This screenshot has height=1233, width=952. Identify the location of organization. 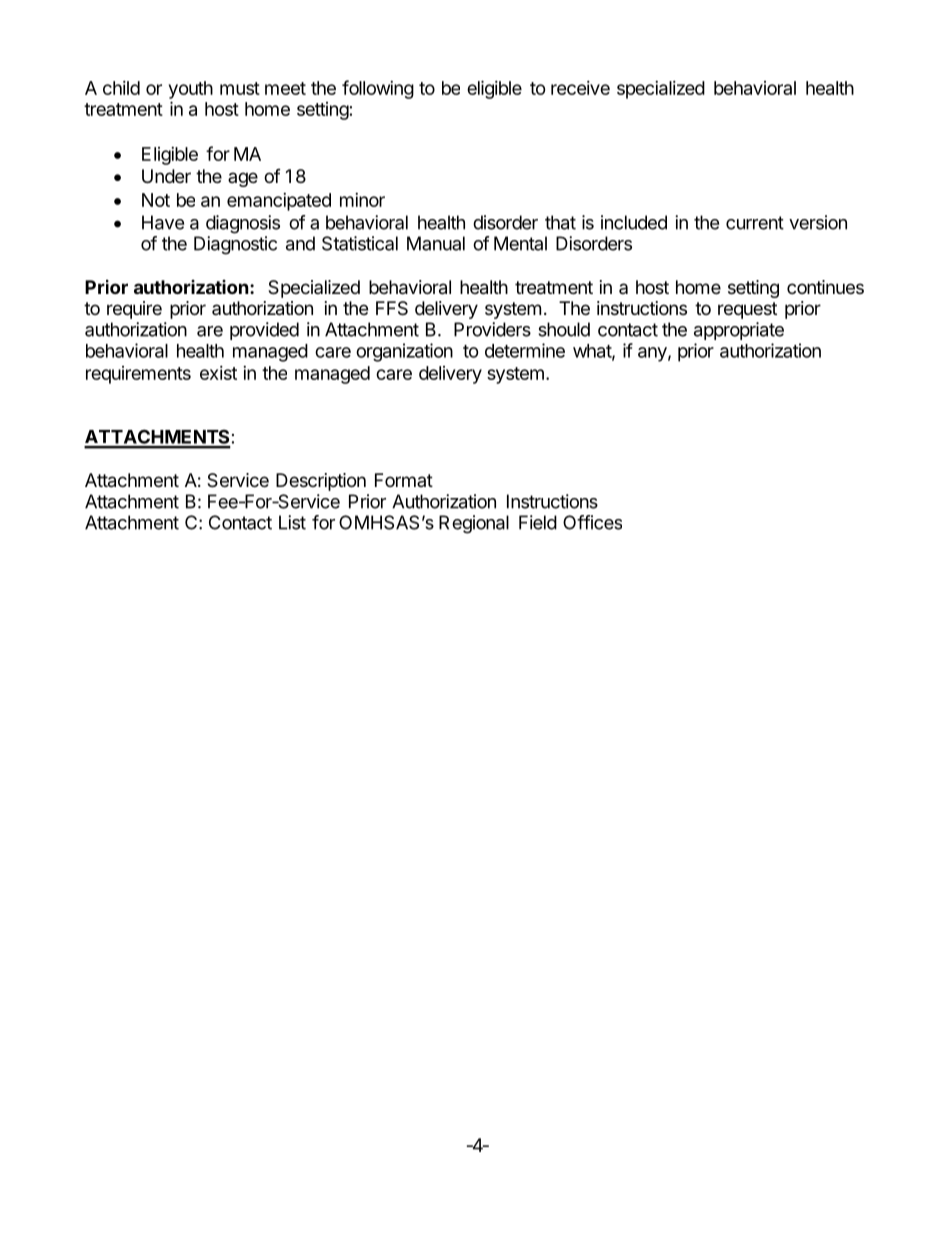
(404, 352).
